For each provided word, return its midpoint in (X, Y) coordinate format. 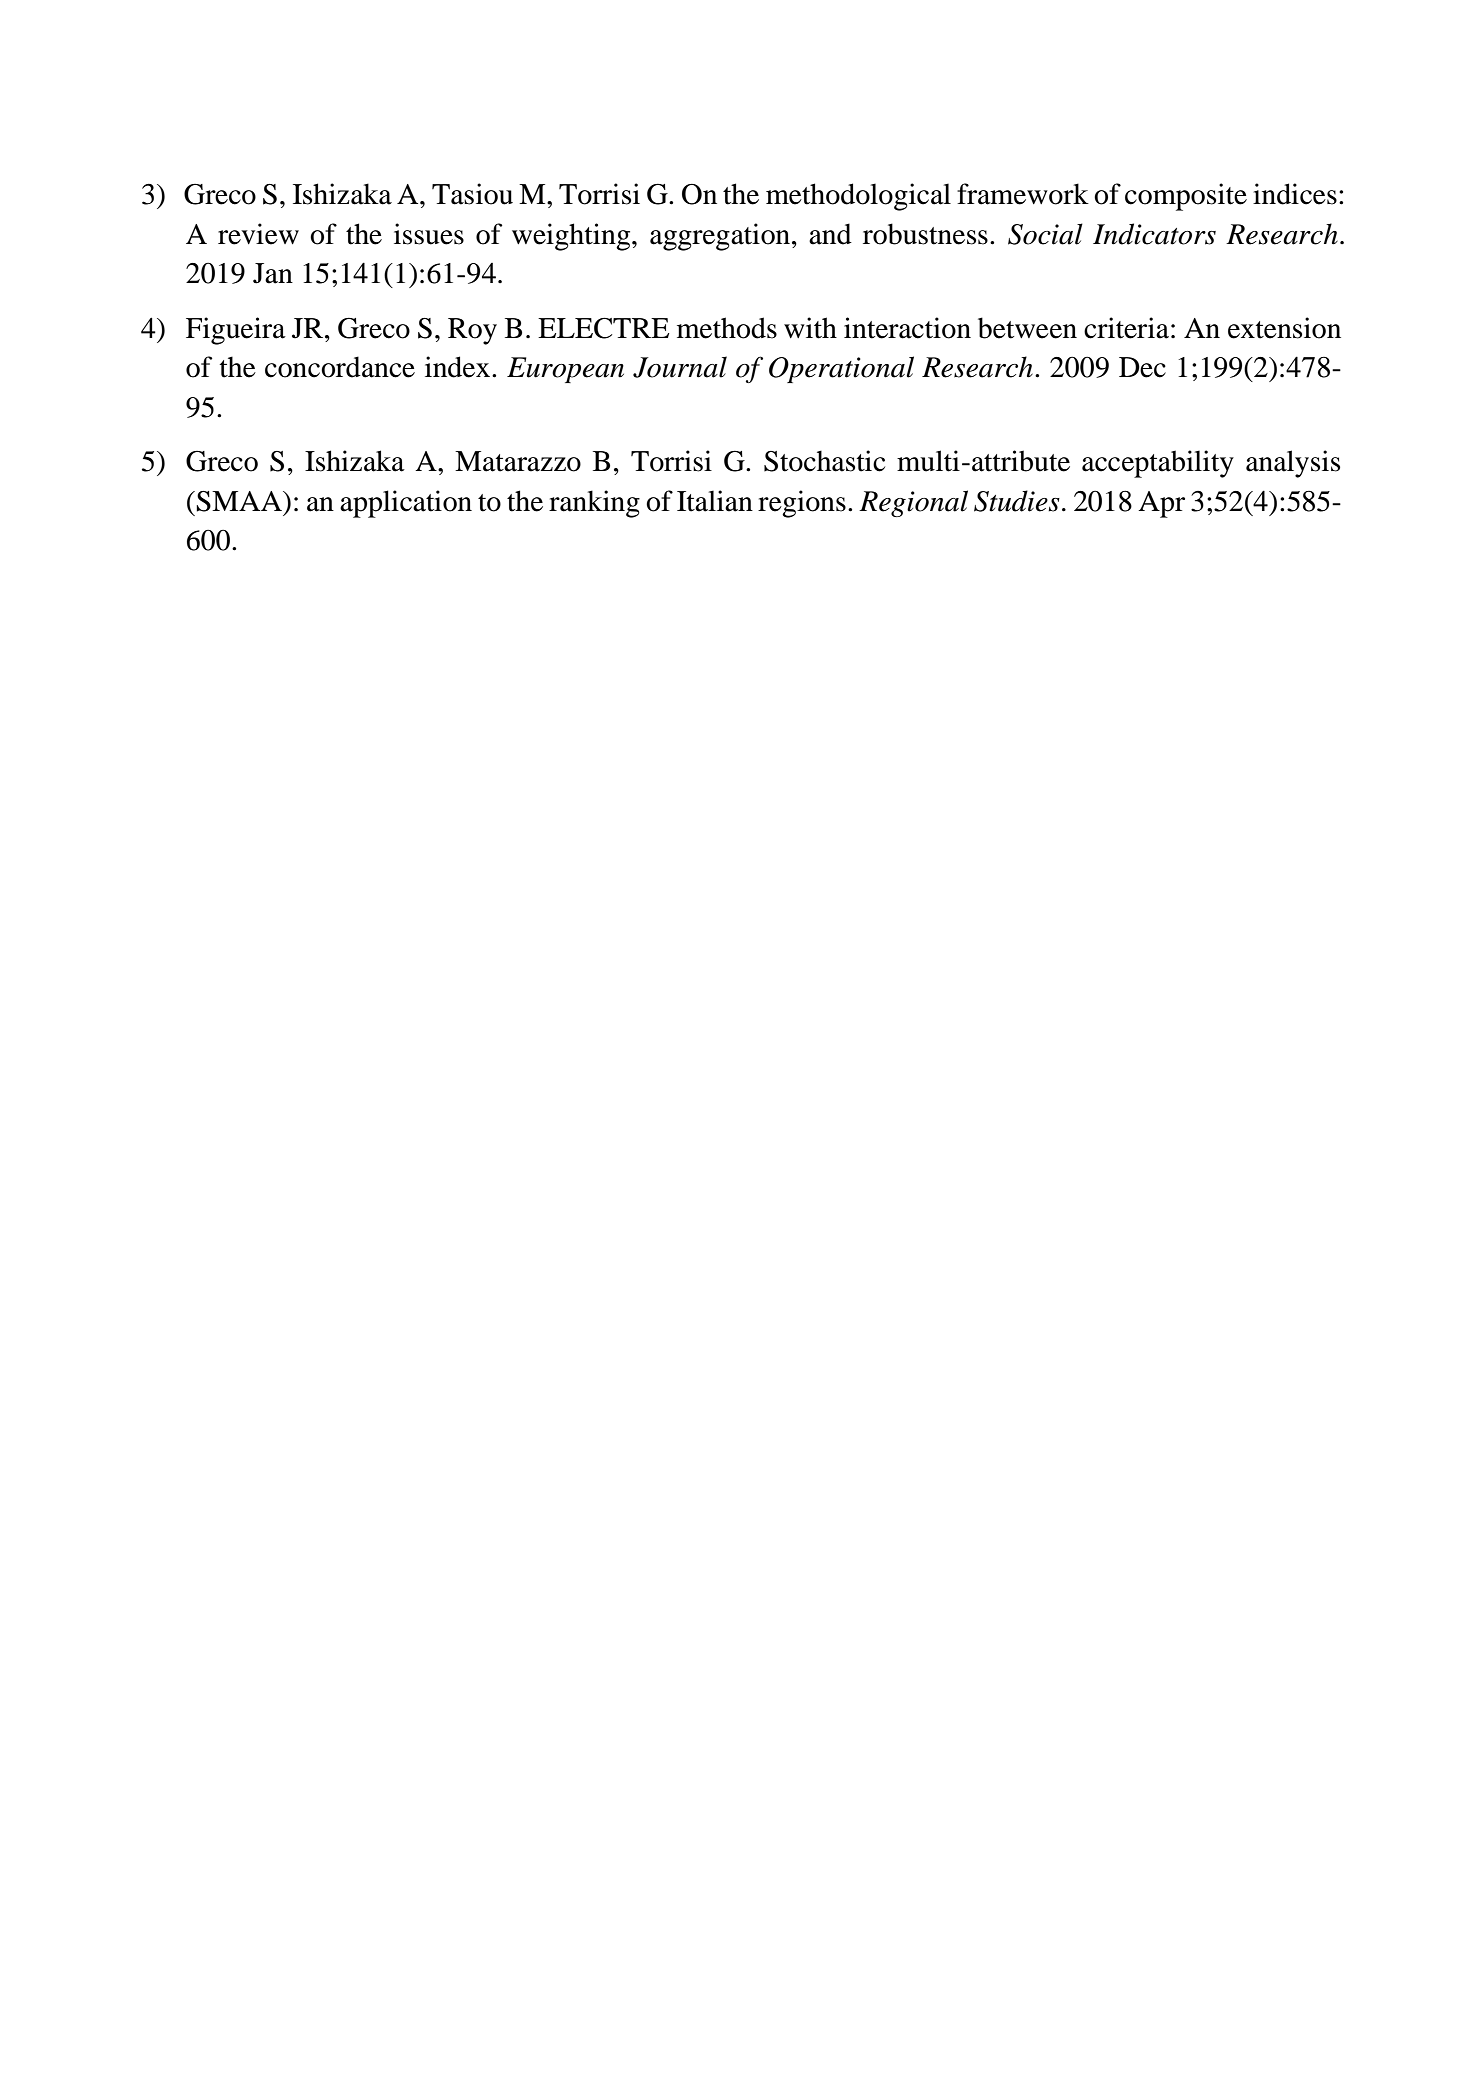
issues (429, 234)
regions (802, 504)
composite (1186, 197)
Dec (1142, 367)
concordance (340, 367)
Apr (1161, 504)
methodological (858, 197)
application (406, 504)
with (810, 328)
